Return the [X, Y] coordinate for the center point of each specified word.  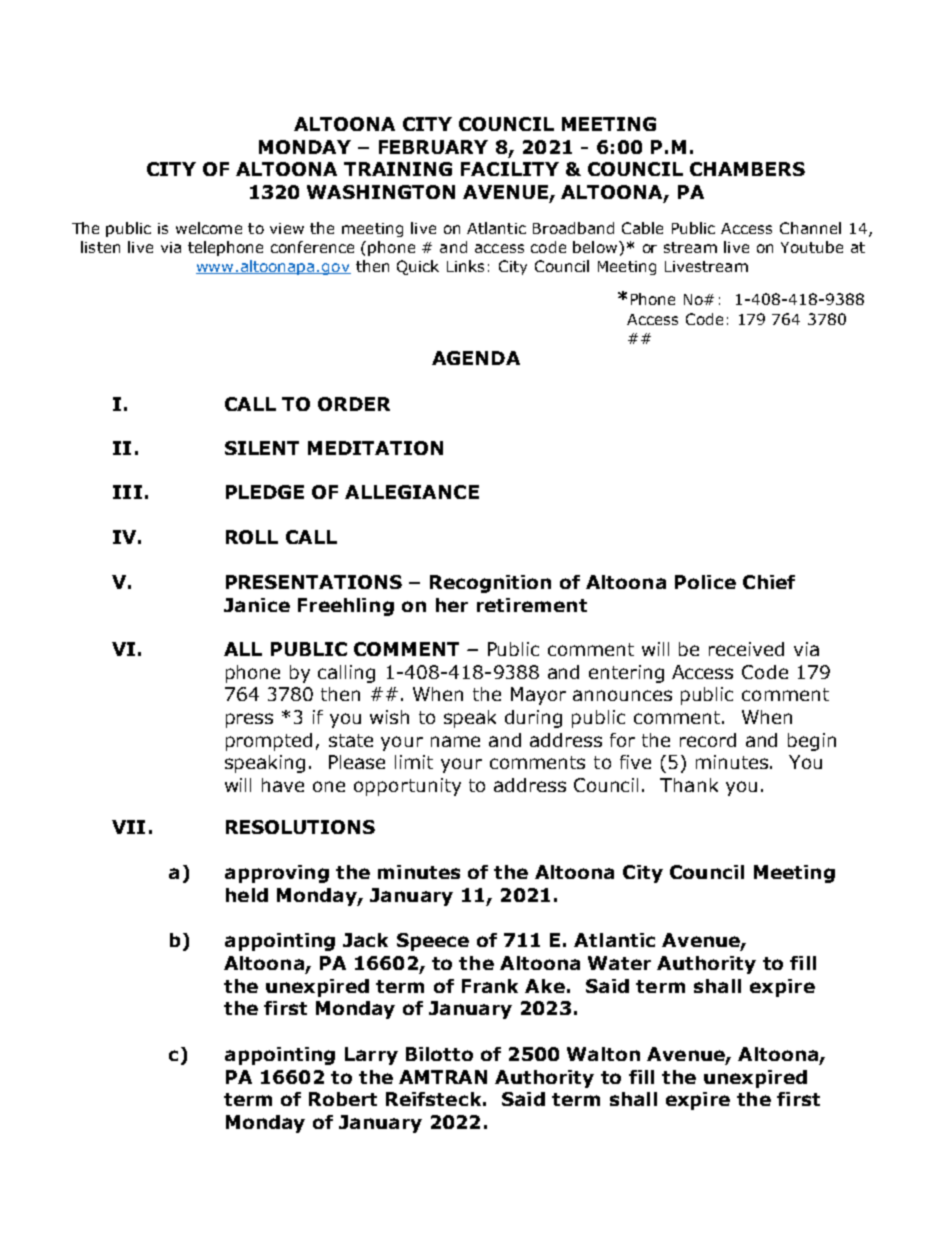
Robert [343, 1099]
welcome [209, 228]
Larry [371, 1056]
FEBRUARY [433, 147]
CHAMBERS [747, 169]
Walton [603, 1054]
